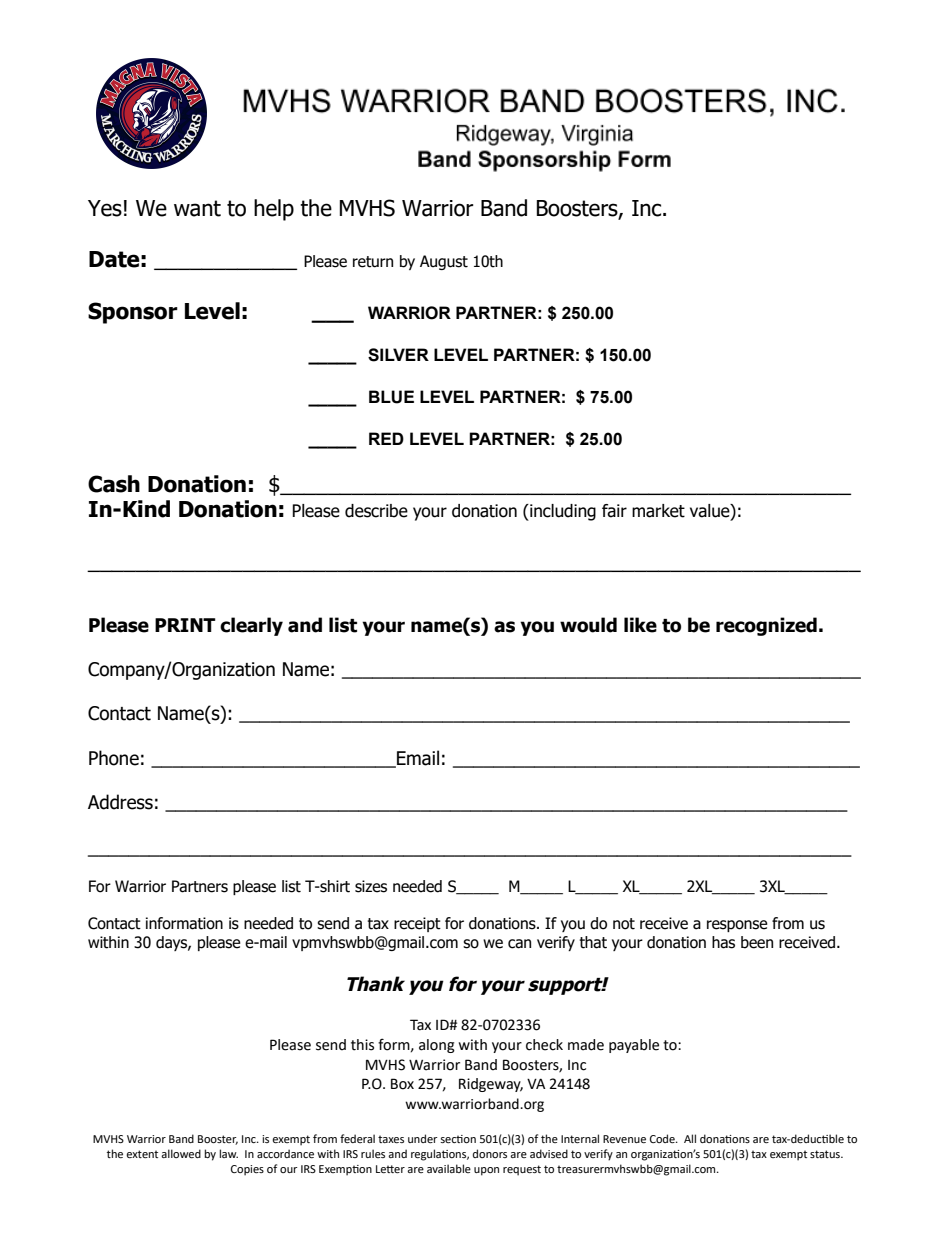  I want to click on allowed, so click(181, 1153).
